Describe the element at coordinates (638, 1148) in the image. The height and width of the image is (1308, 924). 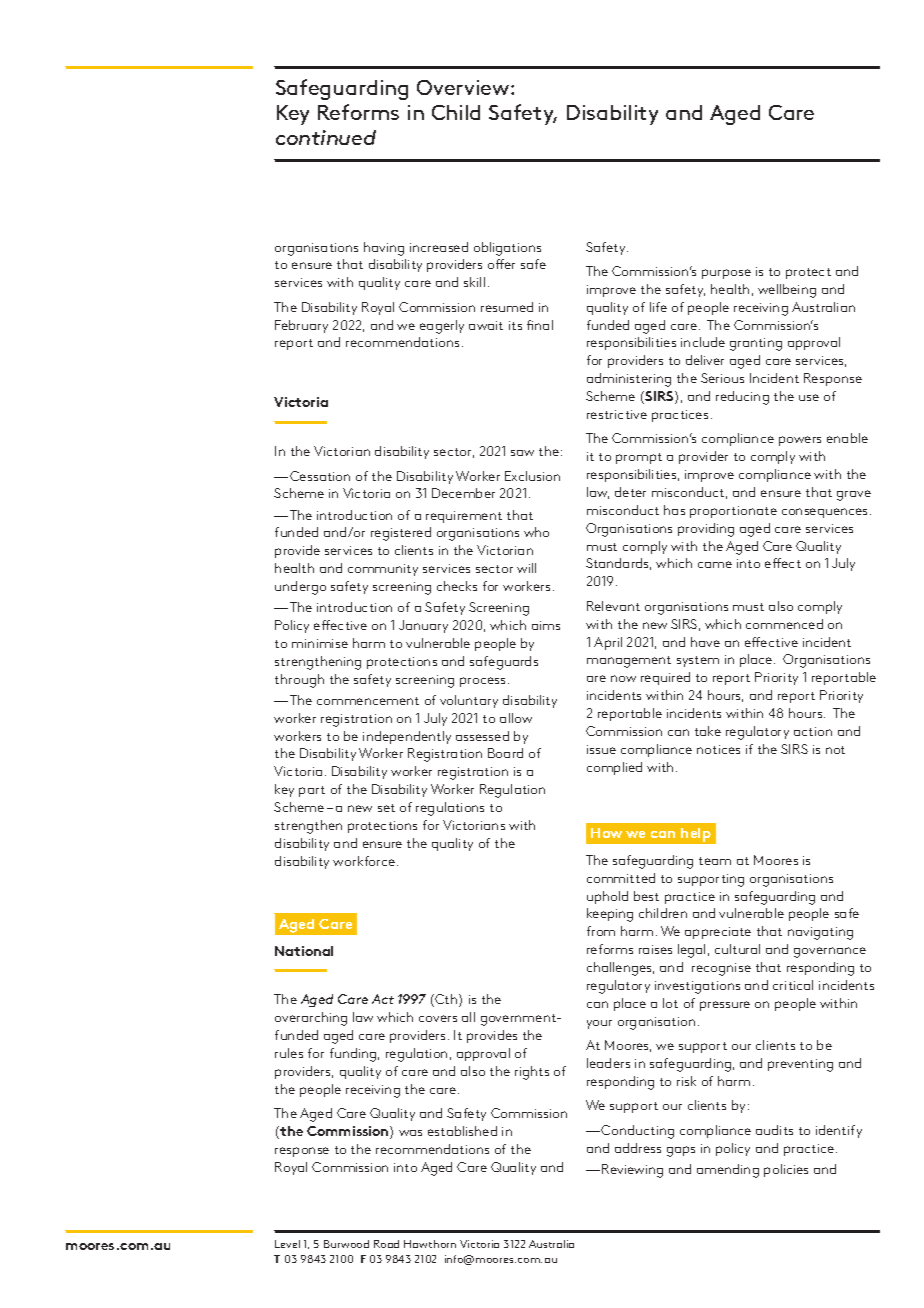
I see `address` at that location.
